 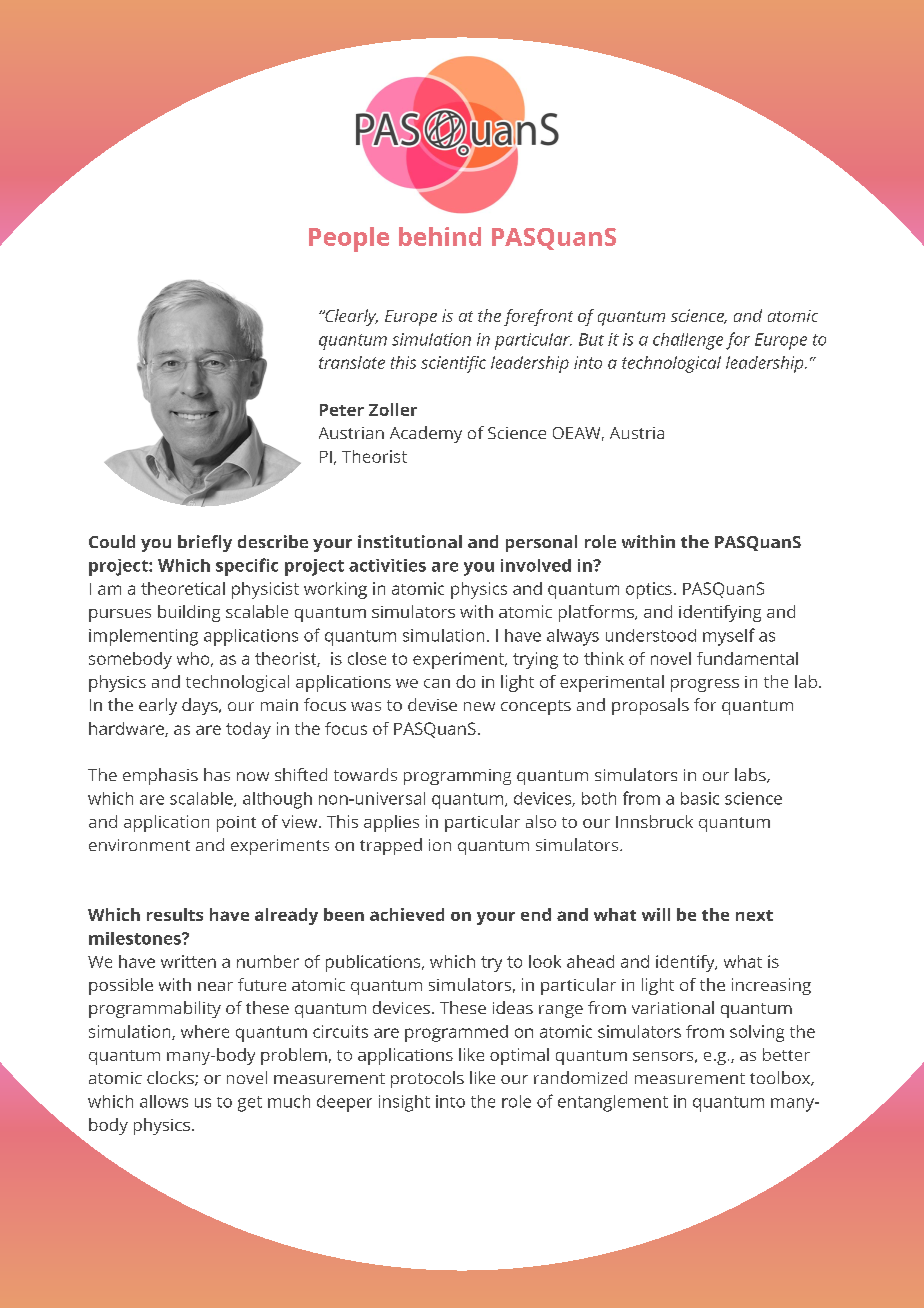 I want to click on People, so click(x=349, y=239).
